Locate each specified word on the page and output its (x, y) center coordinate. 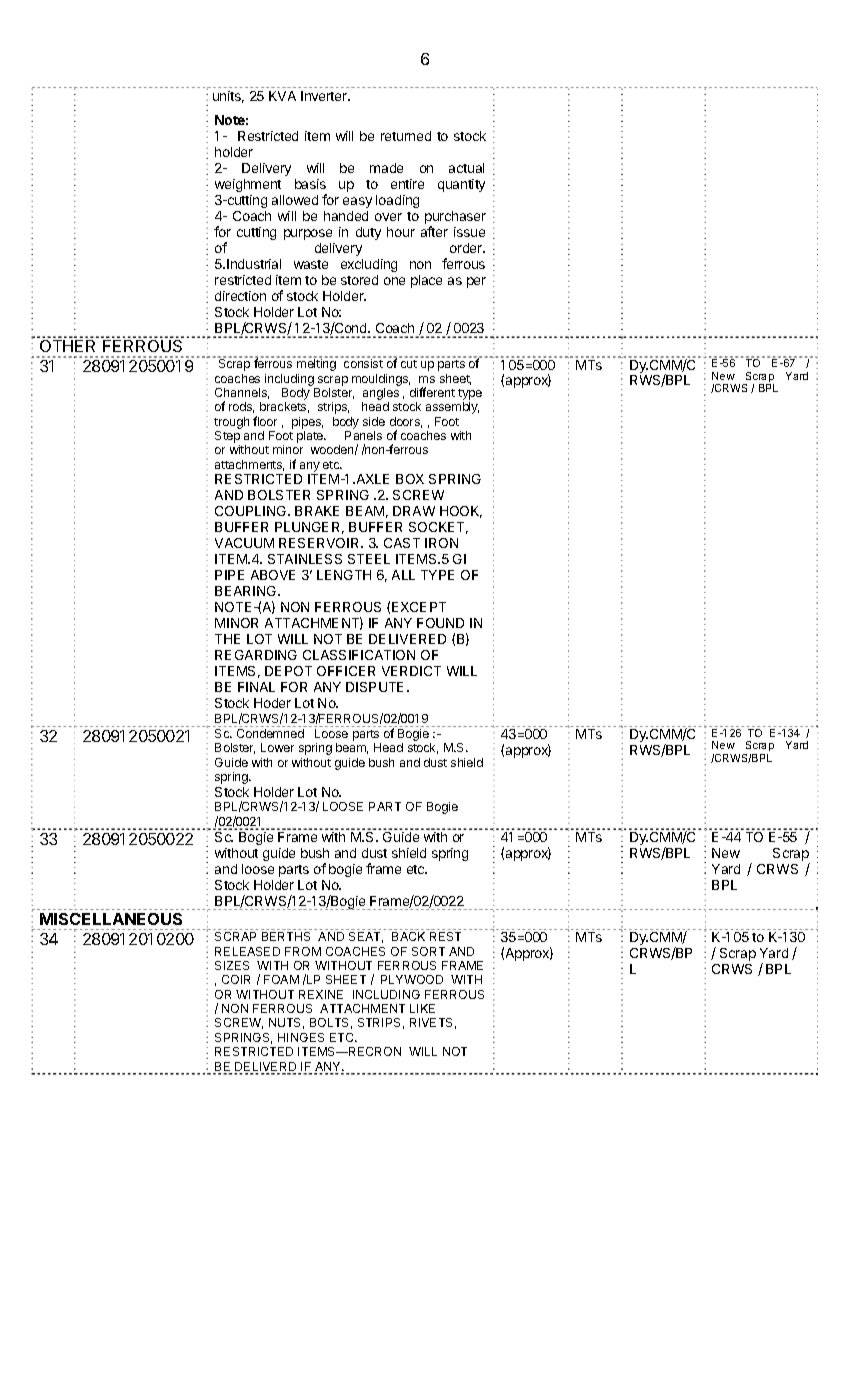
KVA (282, 96)
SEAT (366, 937)
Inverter (325, 96)
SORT (428, 951)
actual (466, 168)
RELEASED (247, 951)
